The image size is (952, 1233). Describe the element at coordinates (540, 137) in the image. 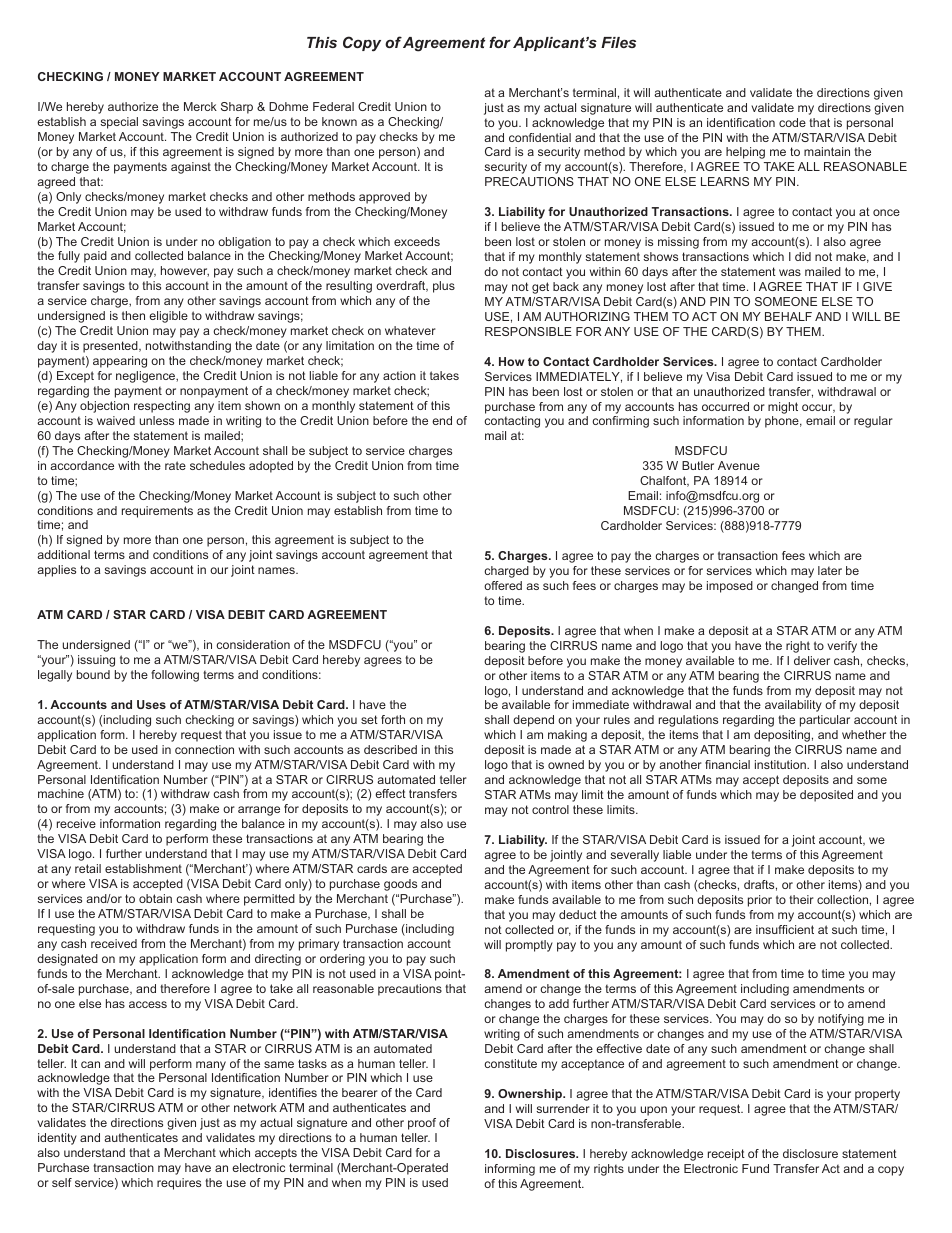

I see `confidential` at that location.
